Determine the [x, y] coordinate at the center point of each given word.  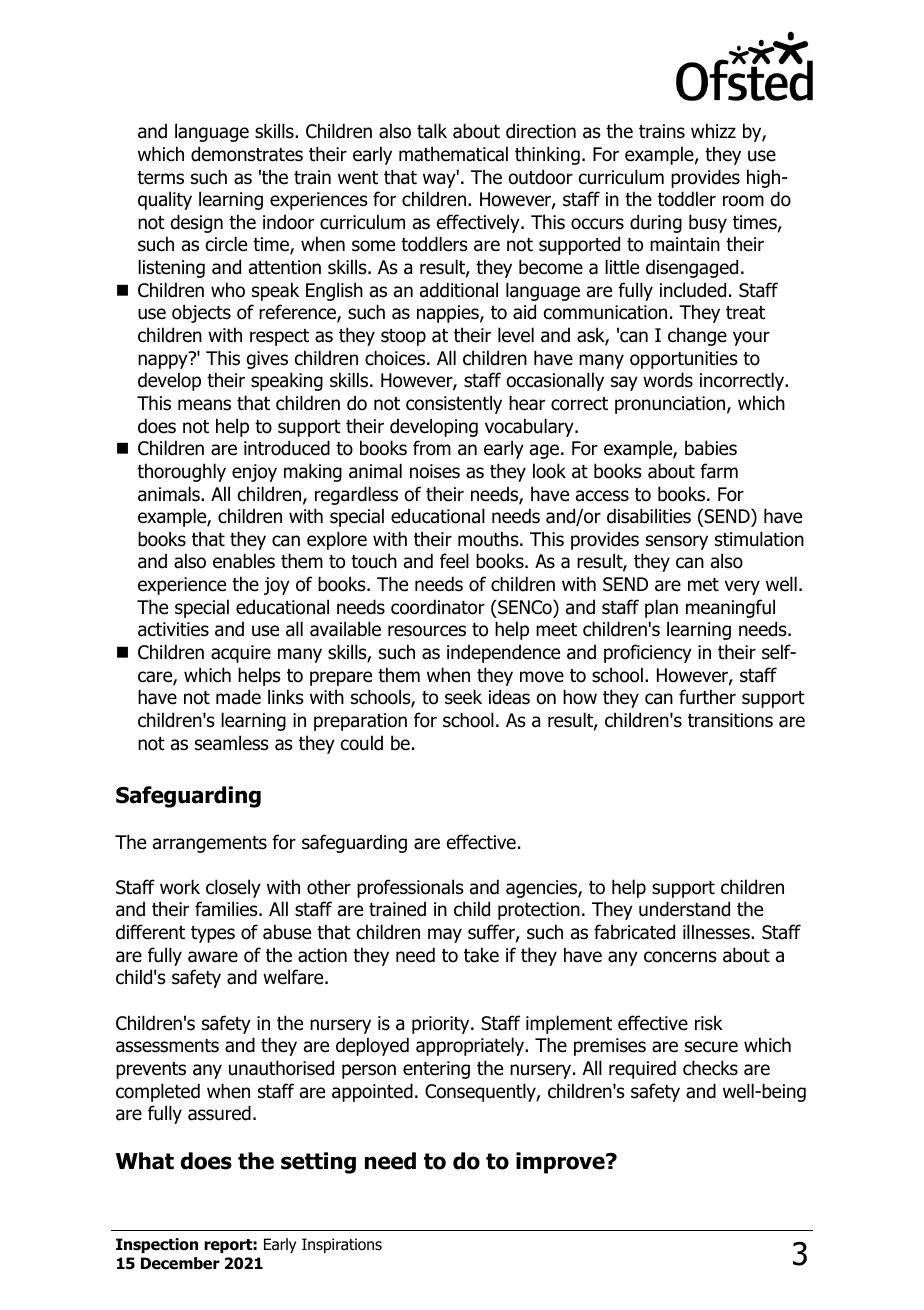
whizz [713, 130]
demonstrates [247, 154]
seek [463, 697]
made [238, 697]
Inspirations [342, 1245]
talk [432, 131]
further [707, 697]
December [180, 1263]
